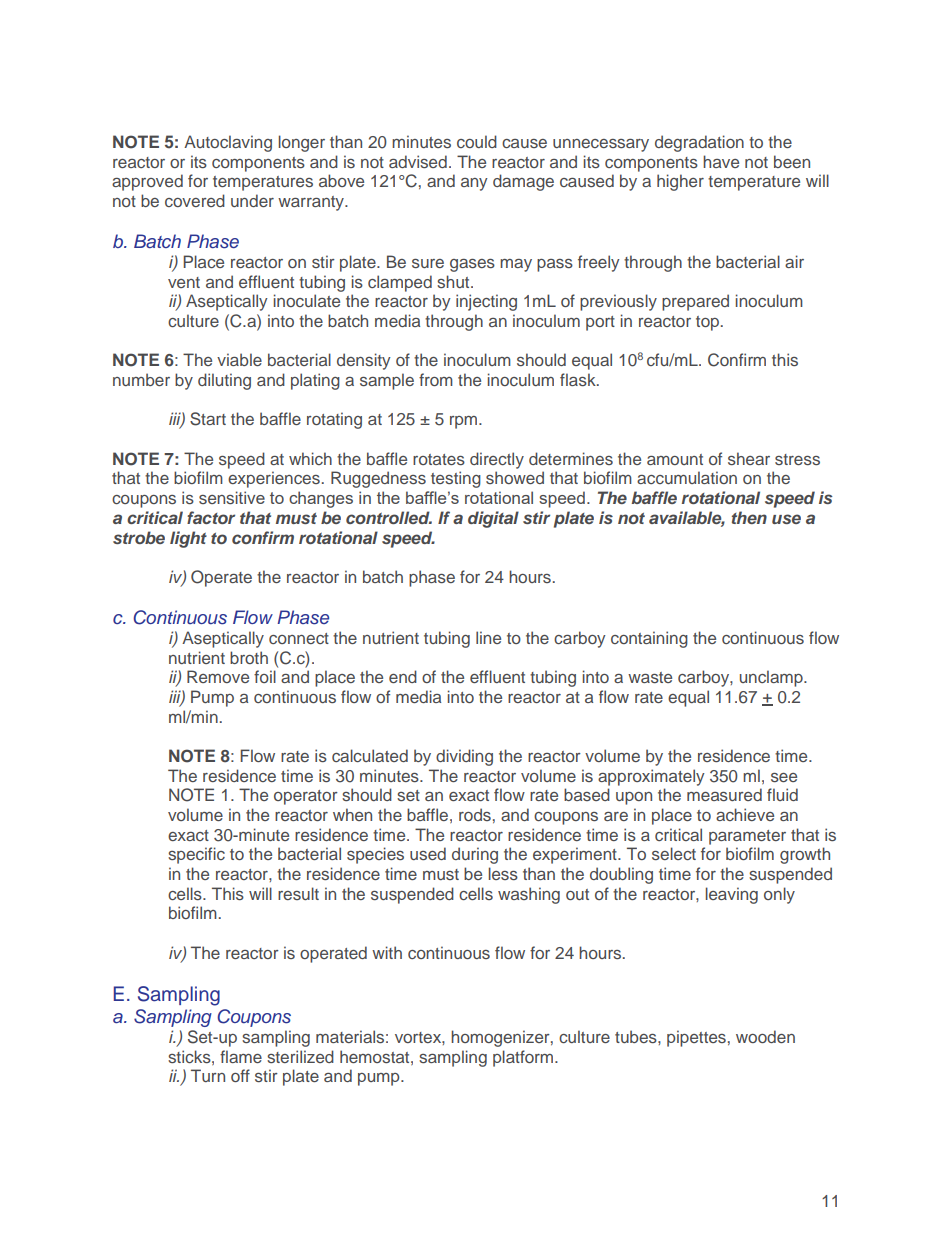 This screenshot has width=952, height=1233. What do you see at coordinates (488, 637) in the screenshot?
I see `line` at bounding box center [488, 637].
